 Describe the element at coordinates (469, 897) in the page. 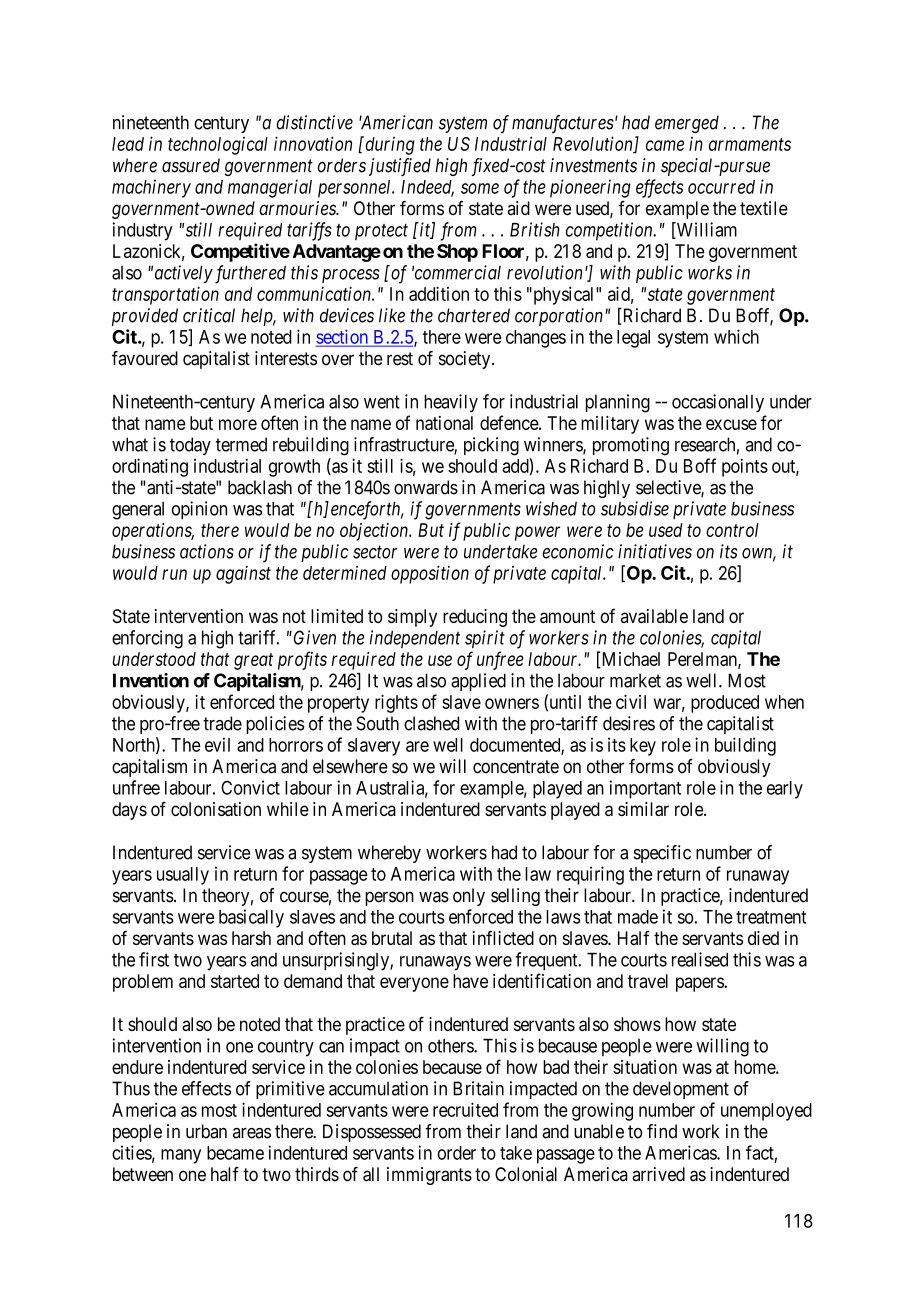

I see `only` at that location.
